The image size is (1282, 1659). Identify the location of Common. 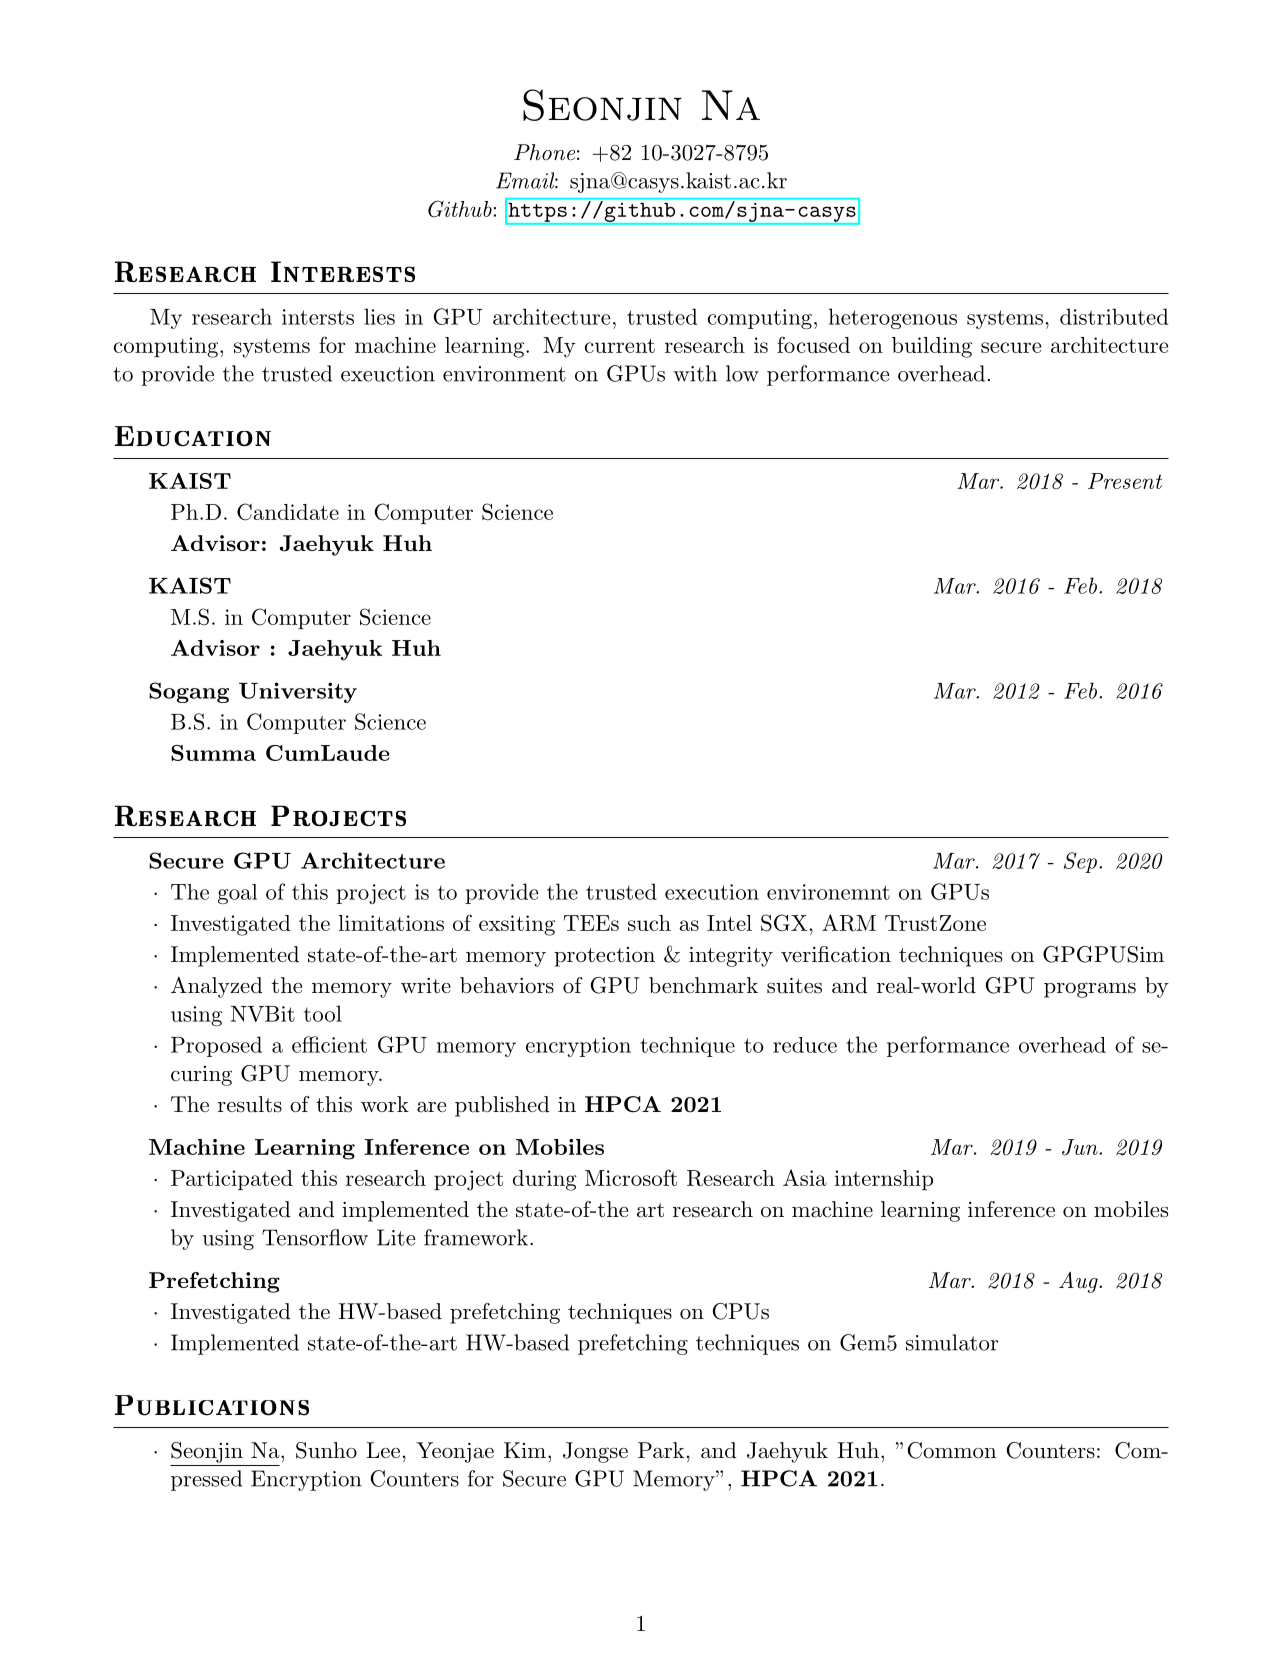
(952, 1450).
